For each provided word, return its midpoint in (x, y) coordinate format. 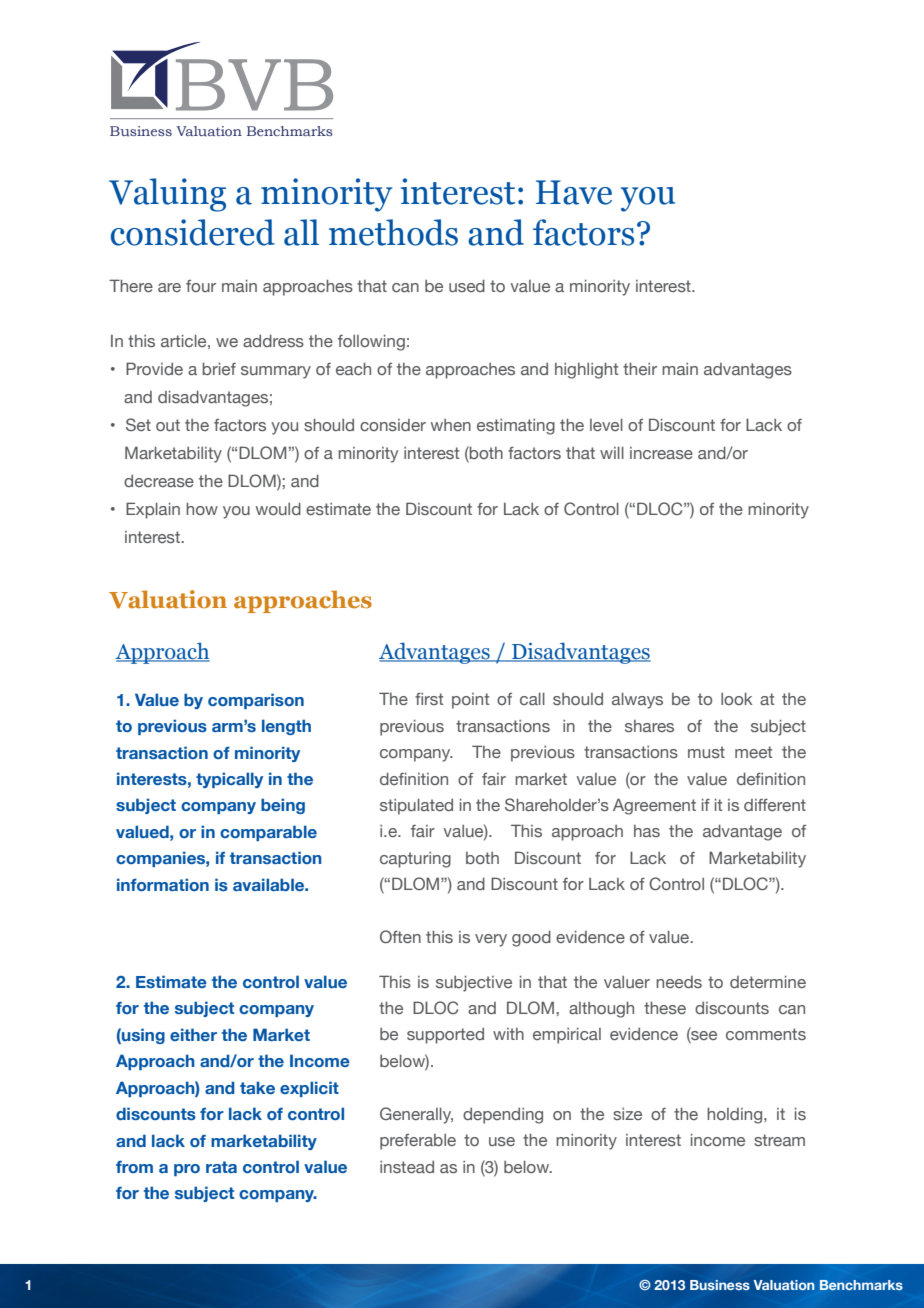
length (286, 727)
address (273, 340)
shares (649, 726)
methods (393, 232)
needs (679, 982)
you (648, 199)
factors (583, 232)
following (371, 343)
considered (193, 232)
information (163, 884)
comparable (268, 833)
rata (221, 1167)
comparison (256, 701)
